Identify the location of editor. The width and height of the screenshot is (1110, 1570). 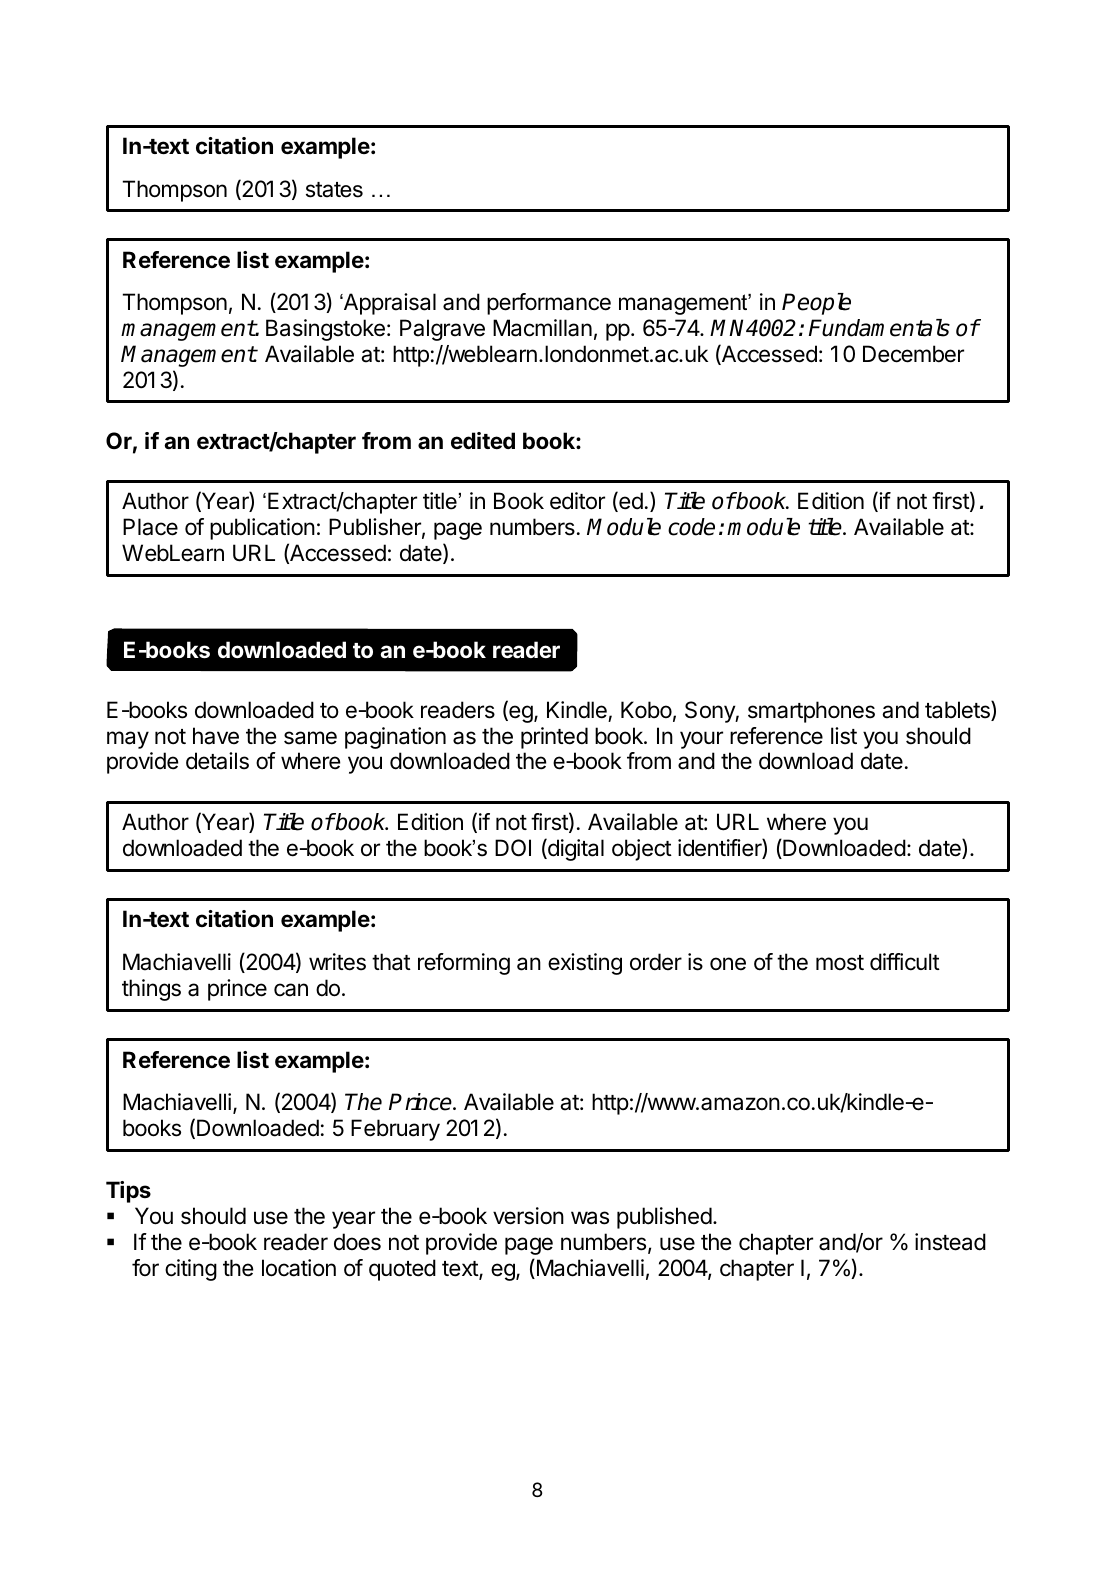
(577, 501).
